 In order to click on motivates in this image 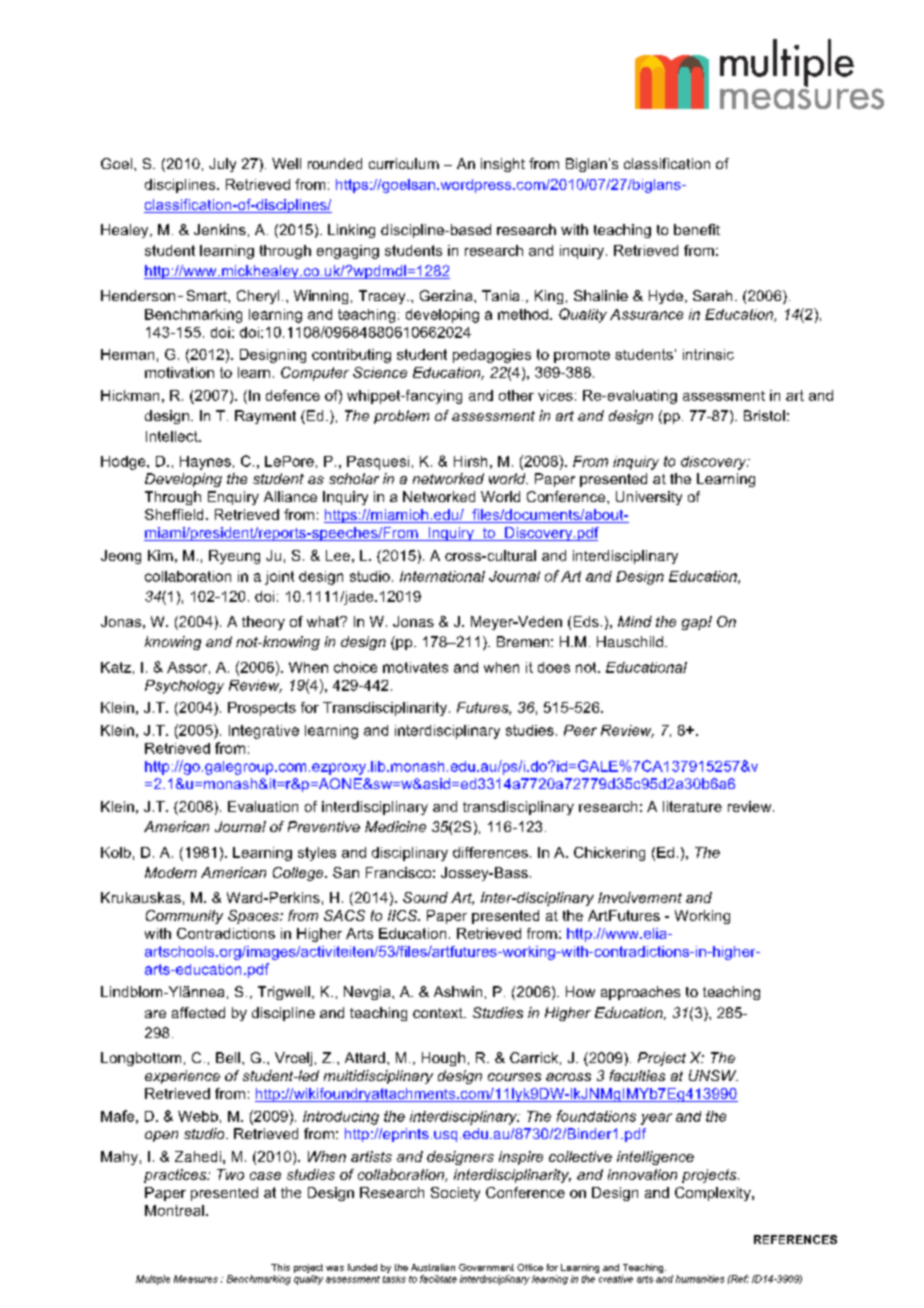, I will do `click(415, 667)`.
